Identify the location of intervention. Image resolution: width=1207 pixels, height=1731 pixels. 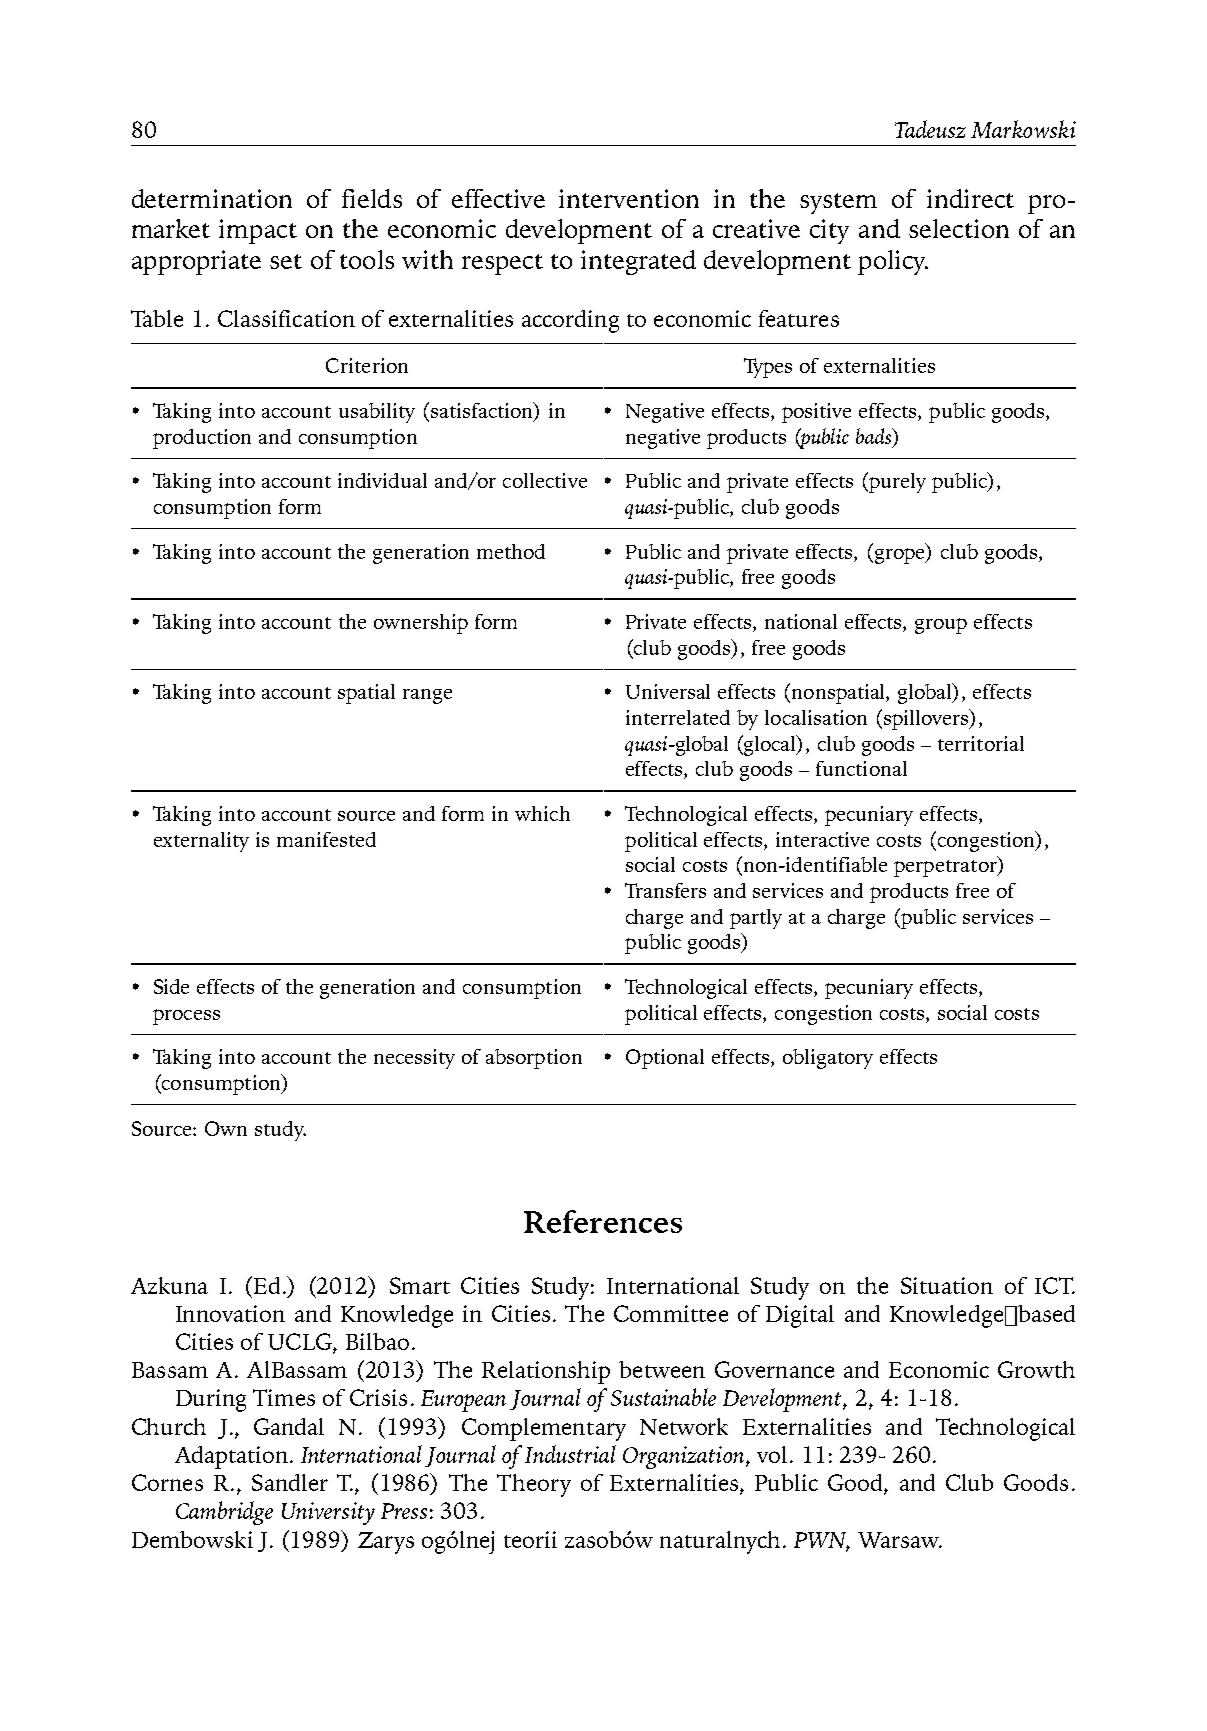
(629, 198).
